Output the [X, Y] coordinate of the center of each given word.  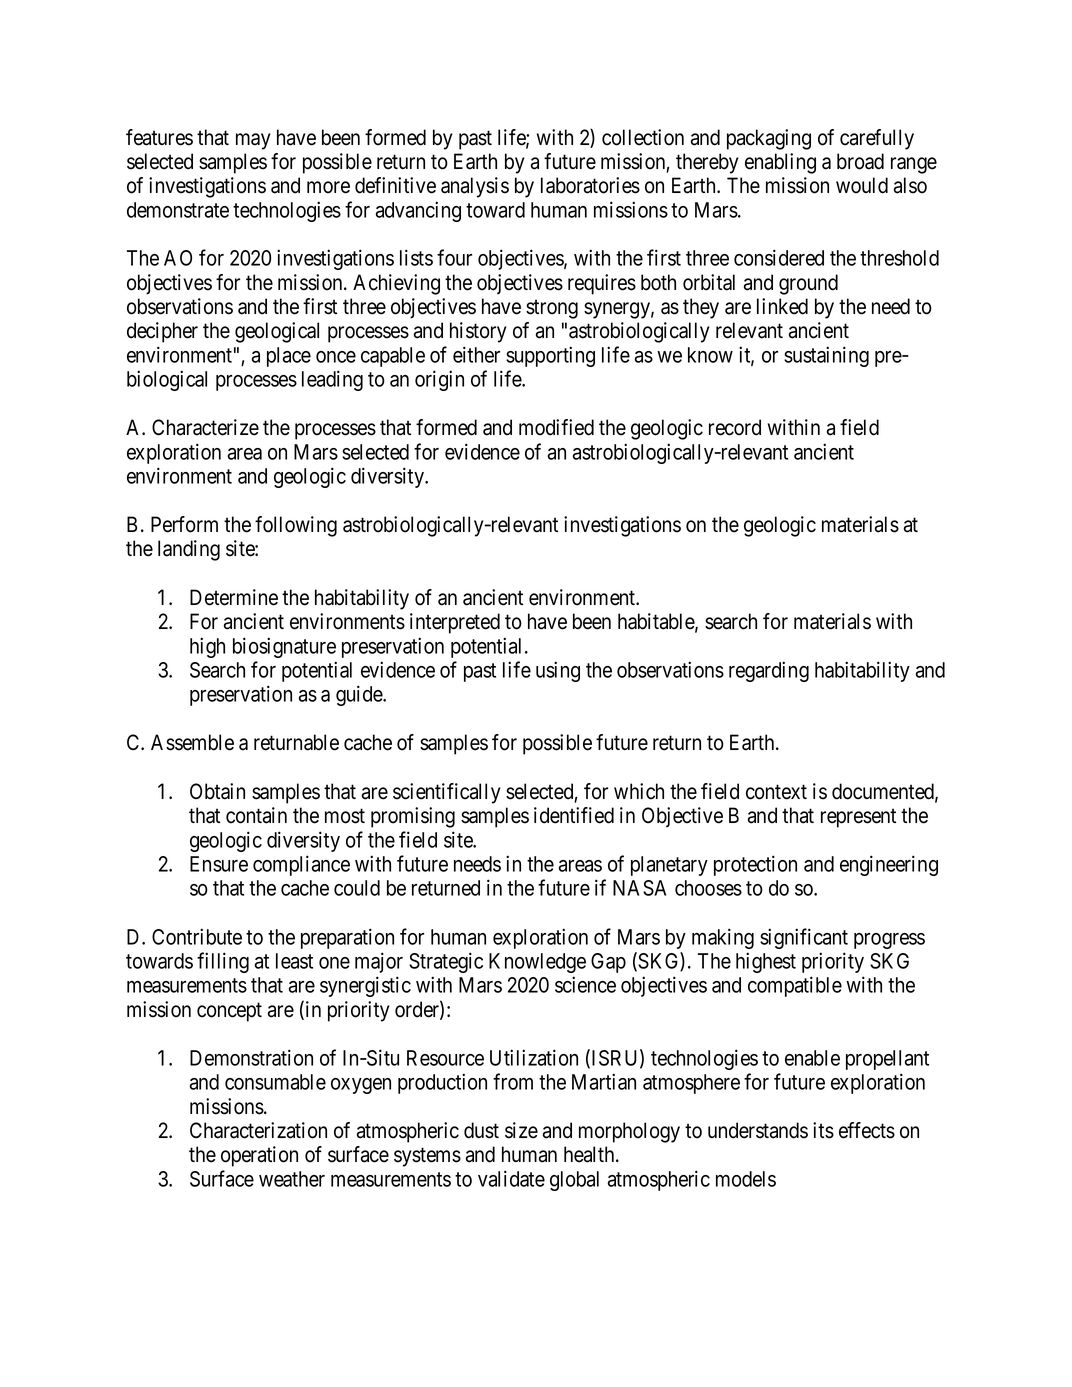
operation [259, 1156]
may [253, 141]
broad [860, 161]
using [558, 671]
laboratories [590, 185]
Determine [234, 597]
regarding [769, 671]
